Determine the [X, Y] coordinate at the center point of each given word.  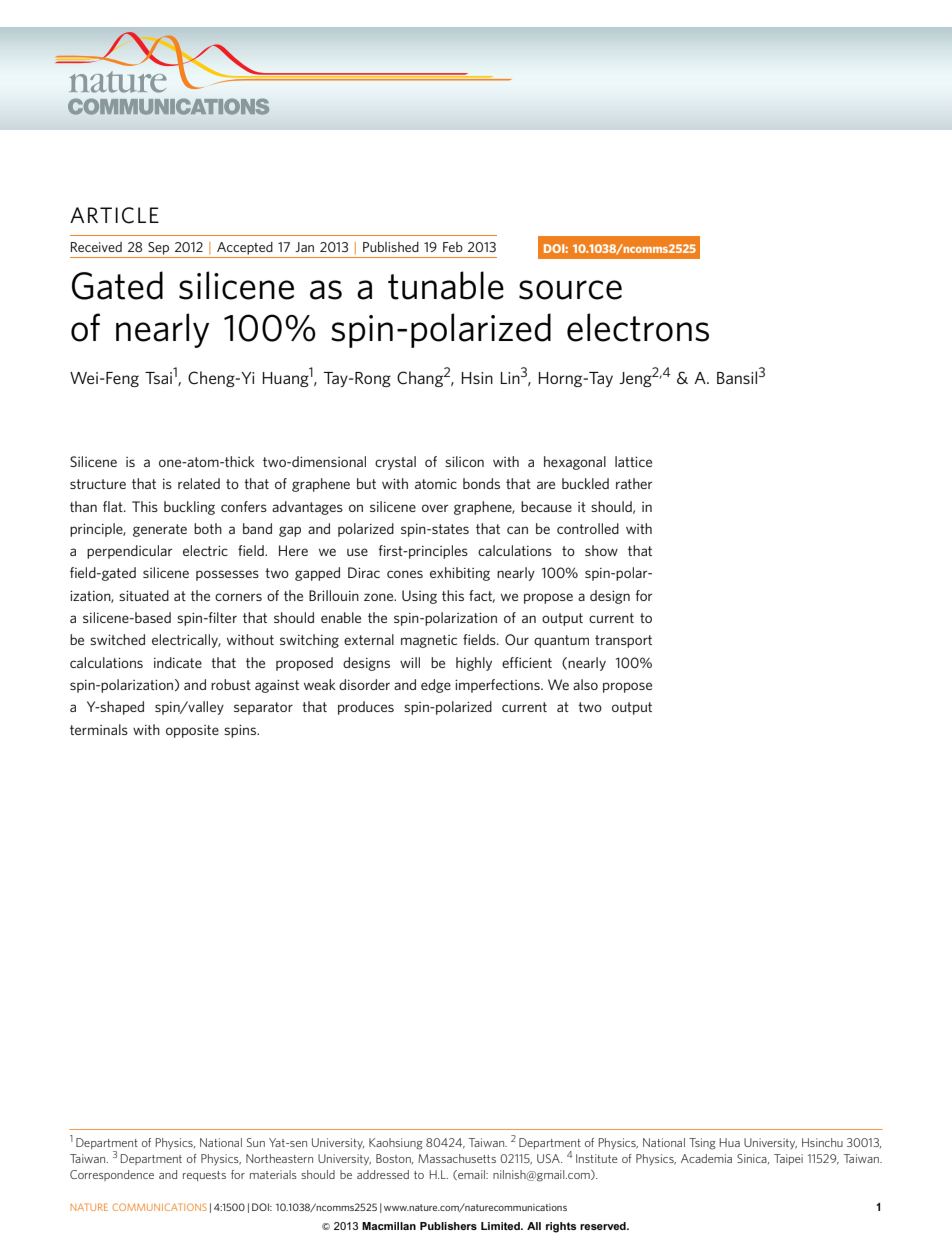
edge [436, 686]
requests [204, 1176]
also [585, 684]
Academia [706, 1158]
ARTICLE [114, 215]
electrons [638, 327]
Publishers [448, 1226]
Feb [453, 247]
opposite [192, 731]
